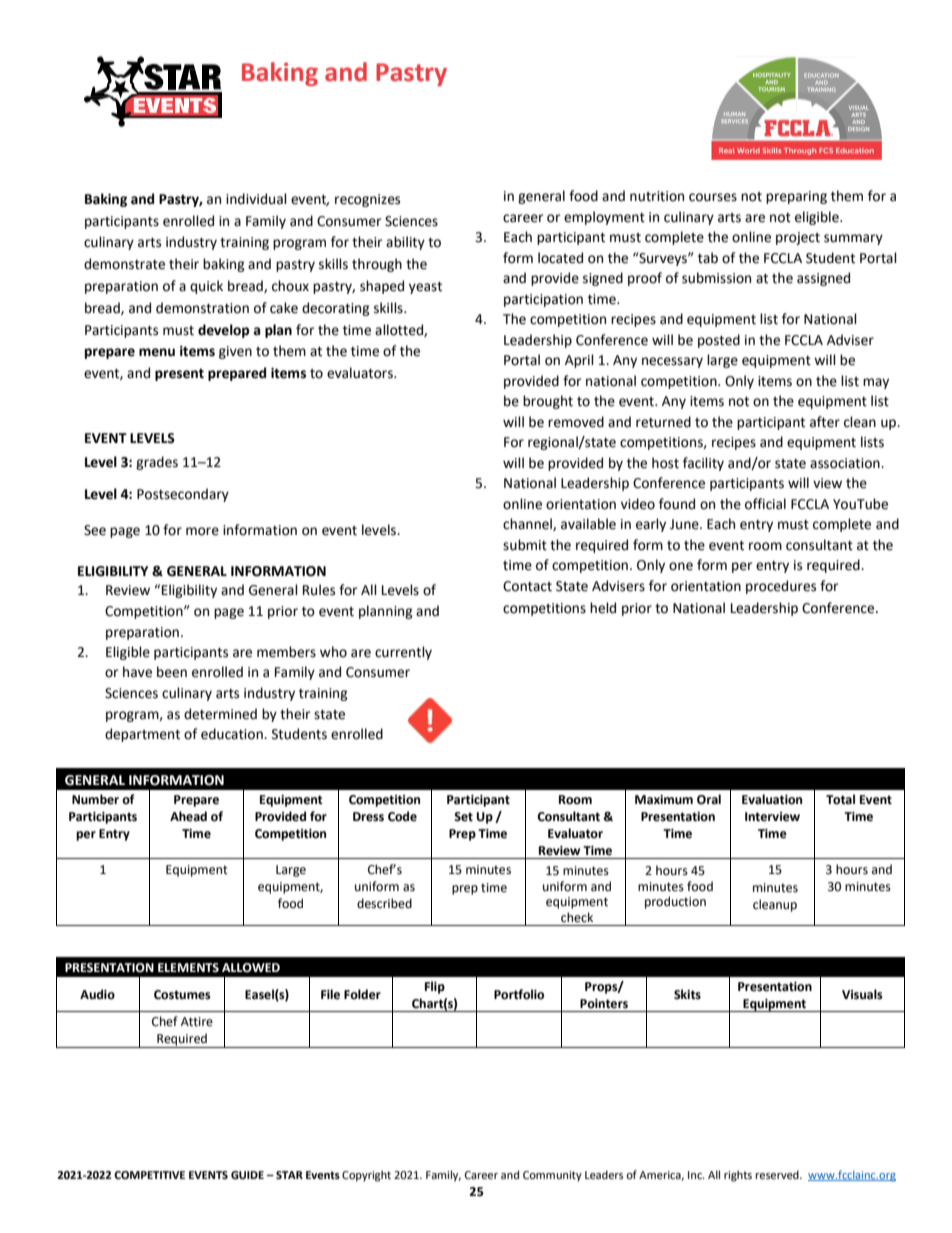 This image has width=952, height=1233. Describe the element at coordinates (825, 422) in the image. I see `after` at that location.
